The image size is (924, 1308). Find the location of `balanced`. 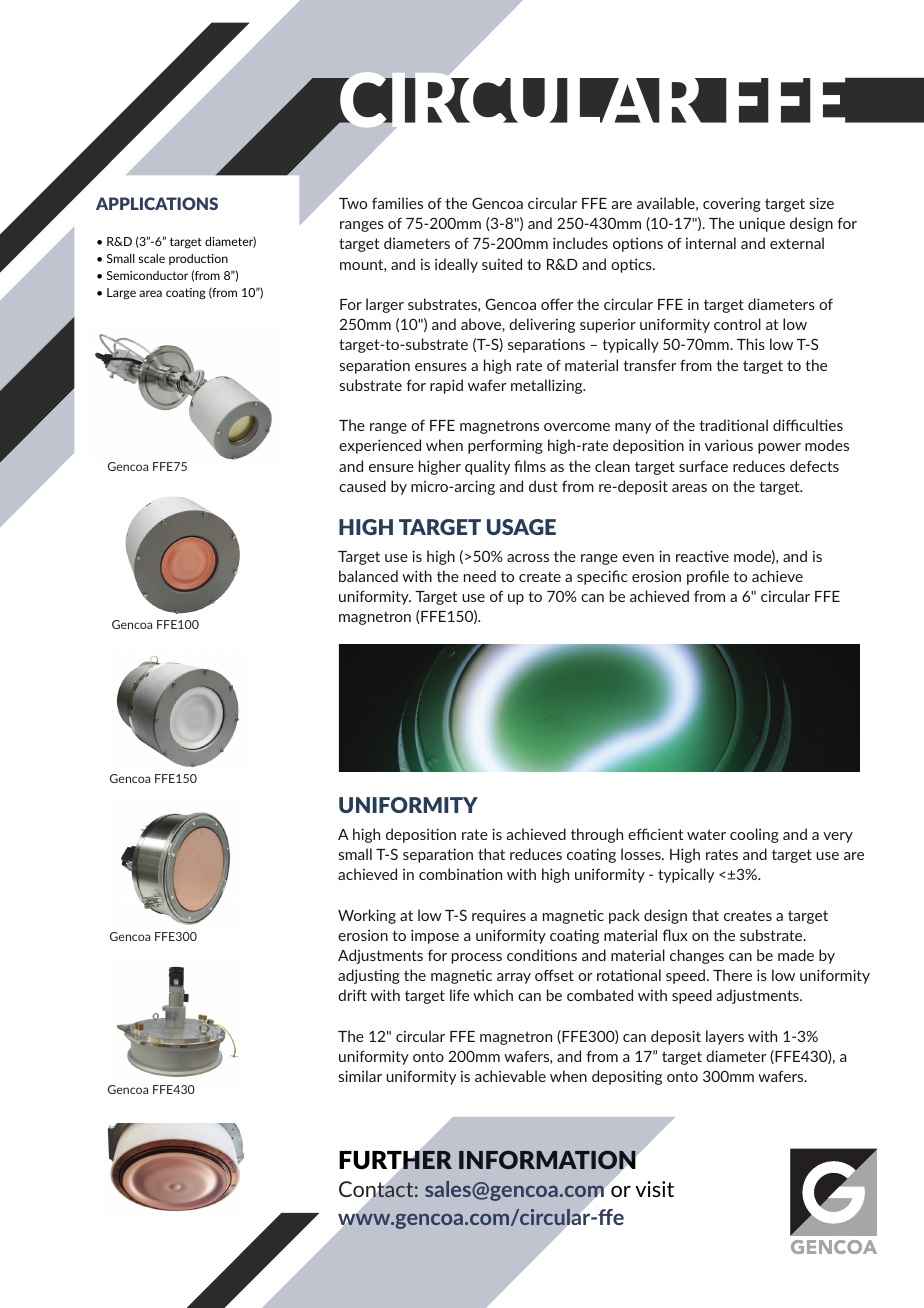

balanced is located at coordinates (368, 576).
